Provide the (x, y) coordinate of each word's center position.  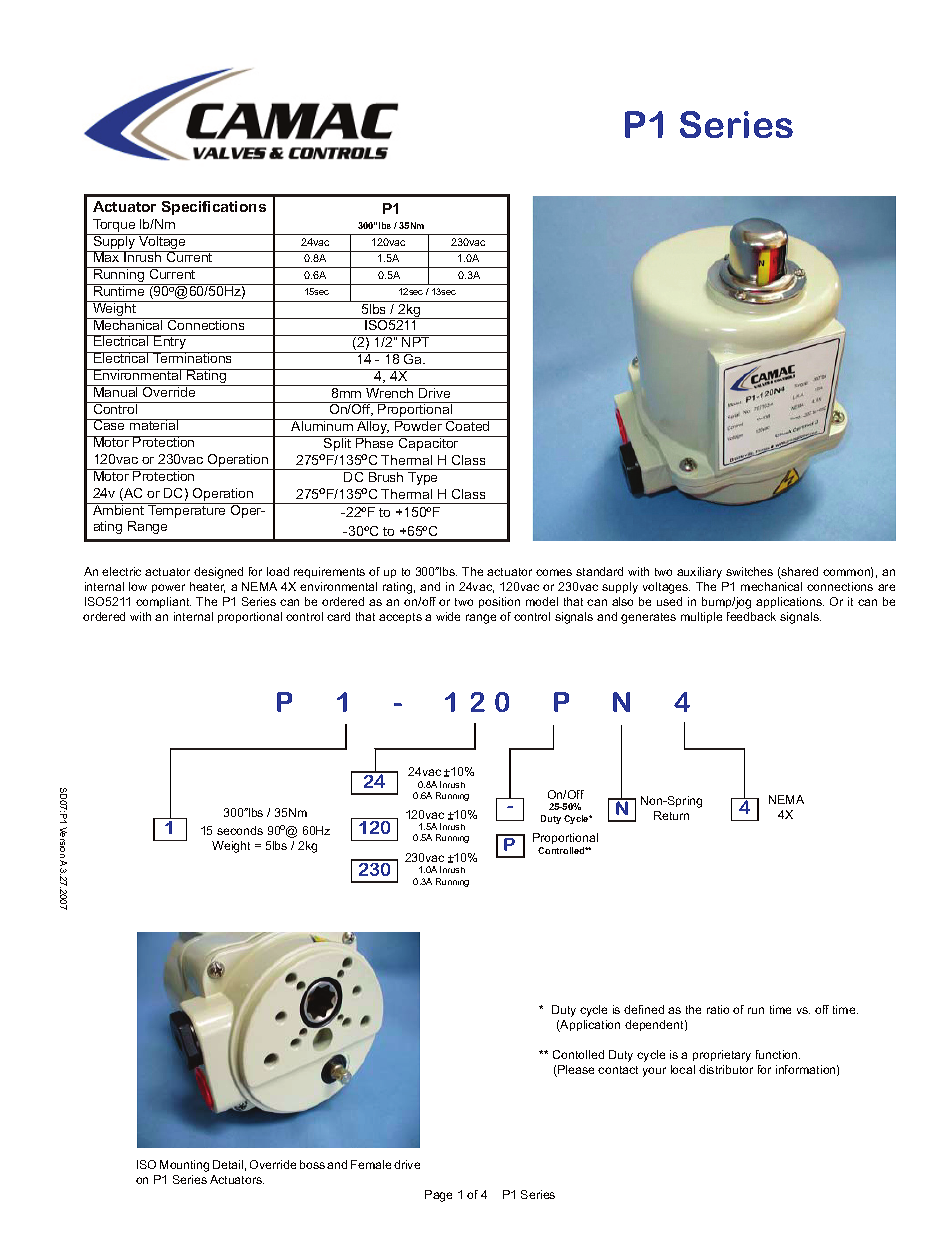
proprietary (722, 1056)
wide (448, 616)
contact (618, 1070)
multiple (701, 617)
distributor (726, 1069)
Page (438, 1196)
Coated (468, 425)
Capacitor (429, 443)
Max (107, 256)
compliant (163, 602)
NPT (416, 341)
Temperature (187, 510)
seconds (240, 830)
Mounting (184, 1166)
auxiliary (699, 573)
